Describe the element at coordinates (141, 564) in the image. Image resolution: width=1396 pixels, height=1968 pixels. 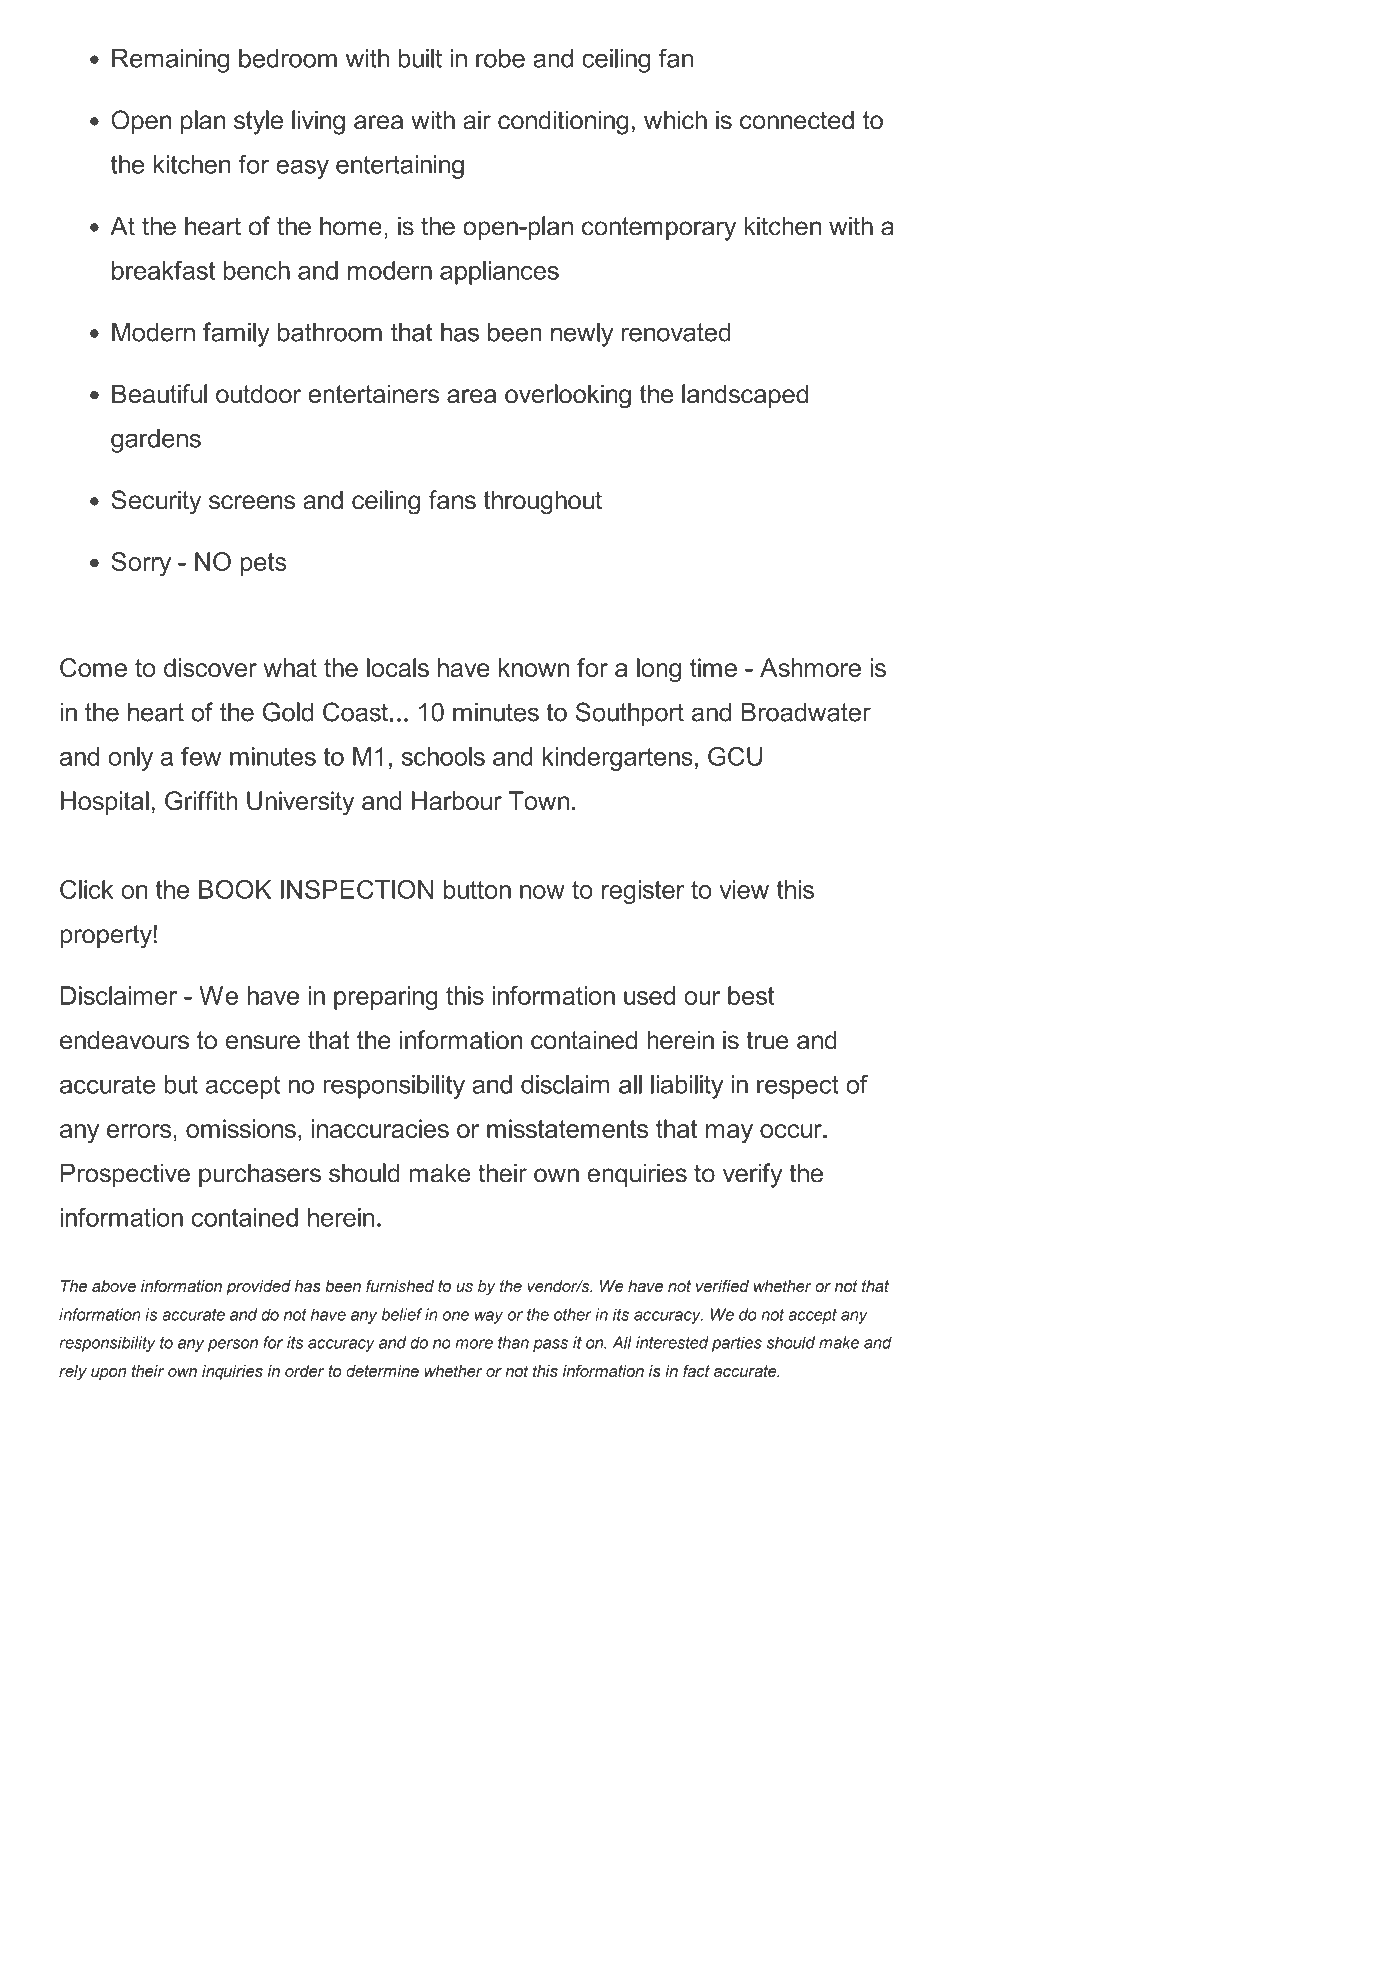
I see `Sorry` at that location.
